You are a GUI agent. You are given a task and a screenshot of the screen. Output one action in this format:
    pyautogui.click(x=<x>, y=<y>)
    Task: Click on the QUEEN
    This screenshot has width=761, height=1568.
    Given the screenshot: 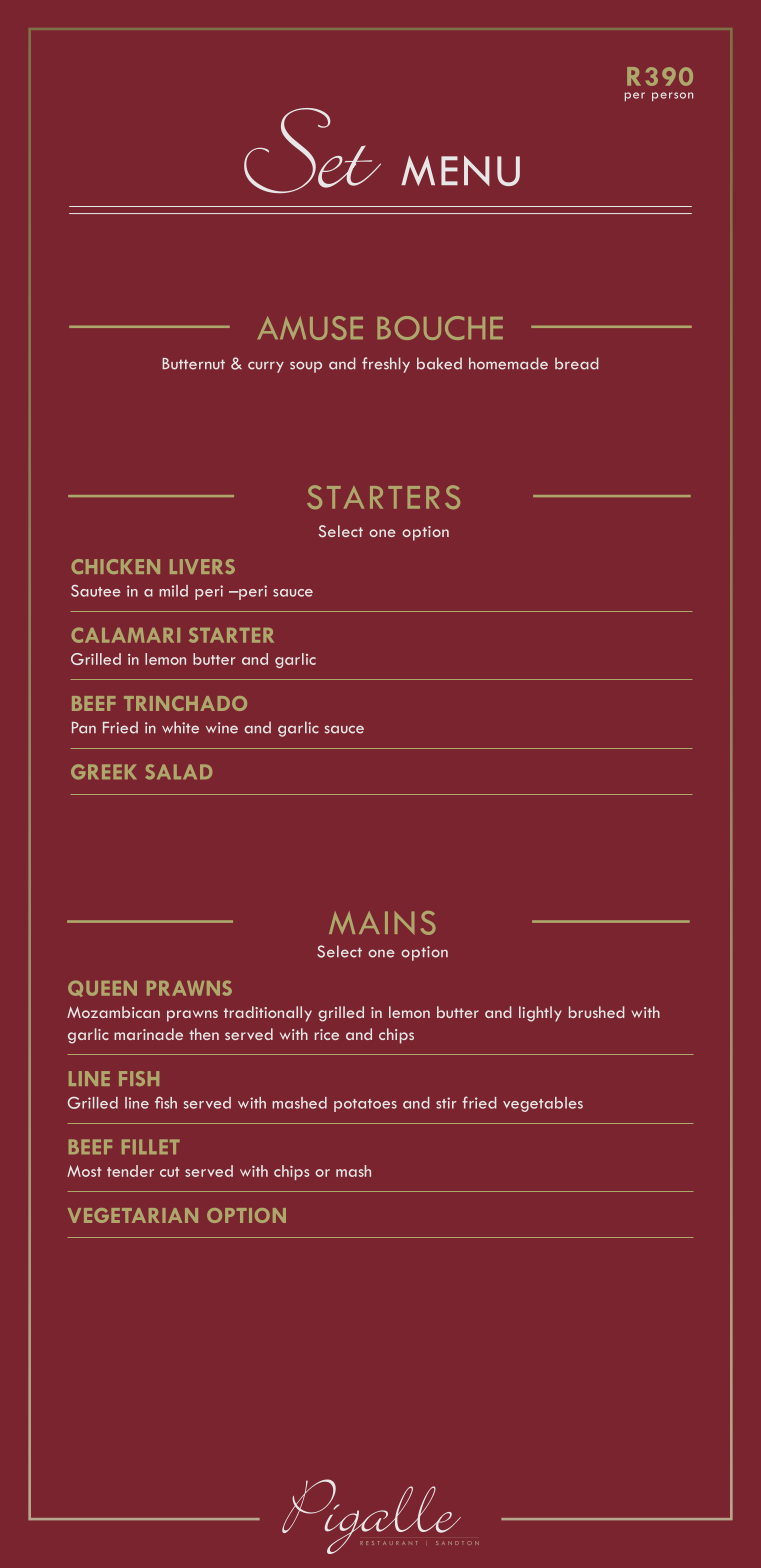 What is the action you would take?
    pyautogui.click(x=102, y=988)
